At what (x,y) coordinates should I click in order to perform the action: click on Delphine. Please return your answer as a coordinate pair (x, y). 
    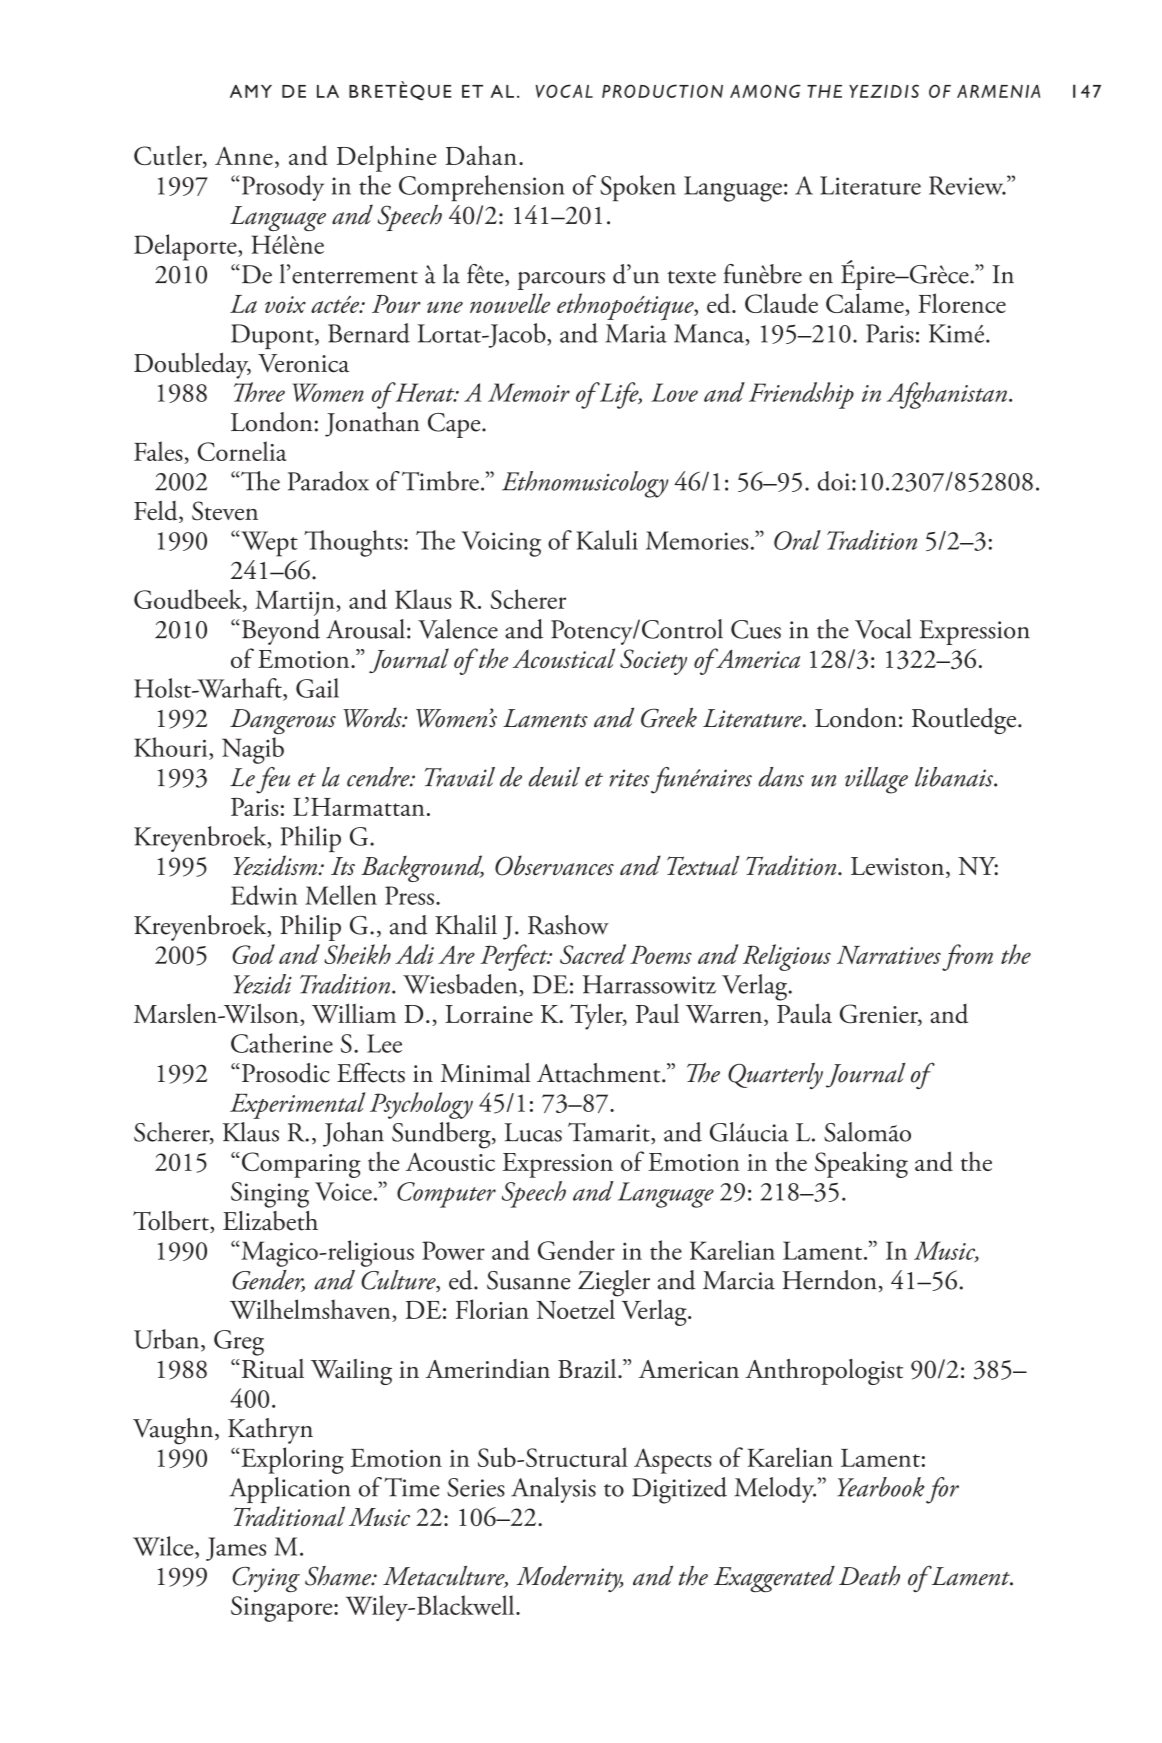
    Looking at the image, I should click on (386, 158).
